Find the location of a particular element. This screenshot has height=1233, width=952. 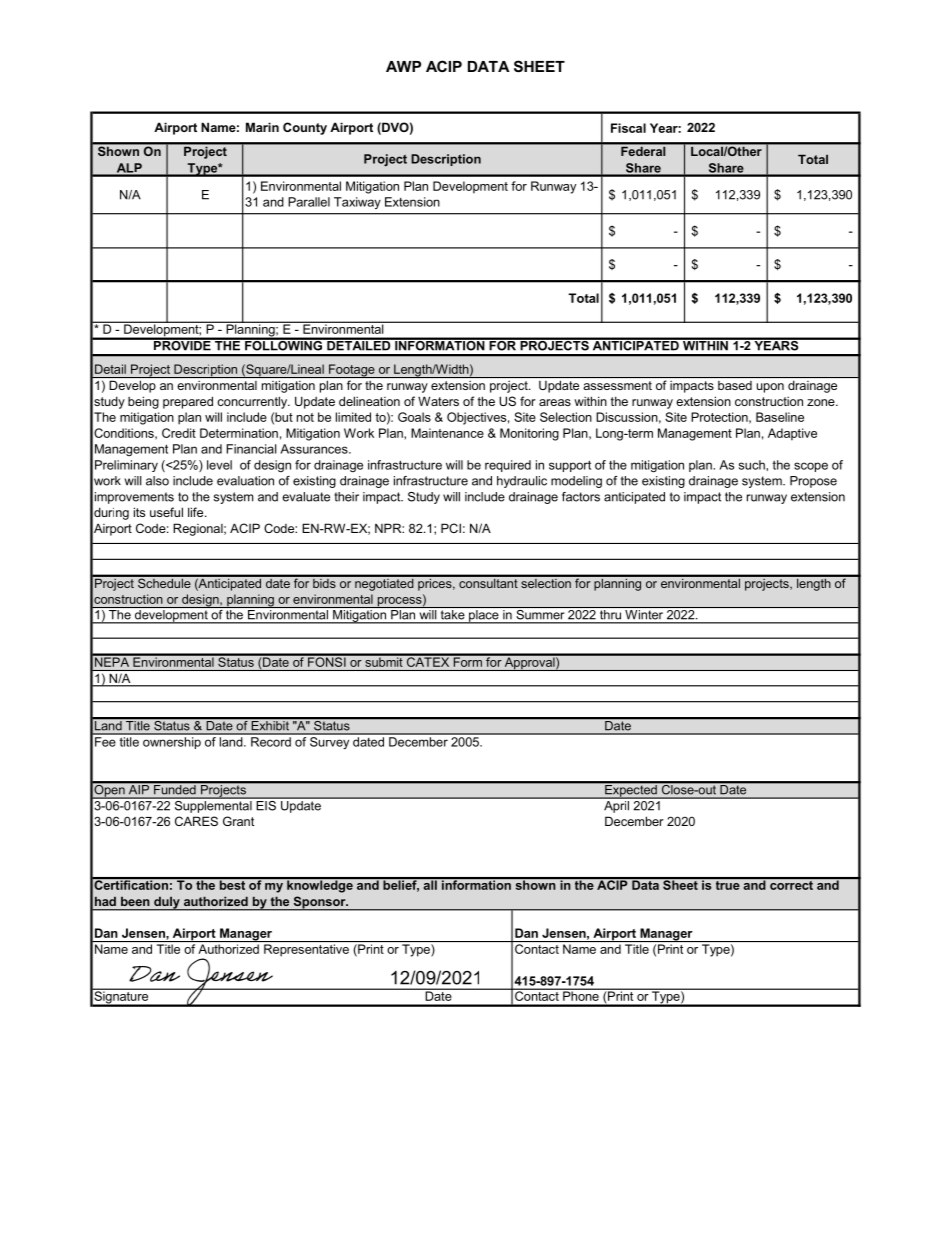

life is located at coordinates (197, 512).
